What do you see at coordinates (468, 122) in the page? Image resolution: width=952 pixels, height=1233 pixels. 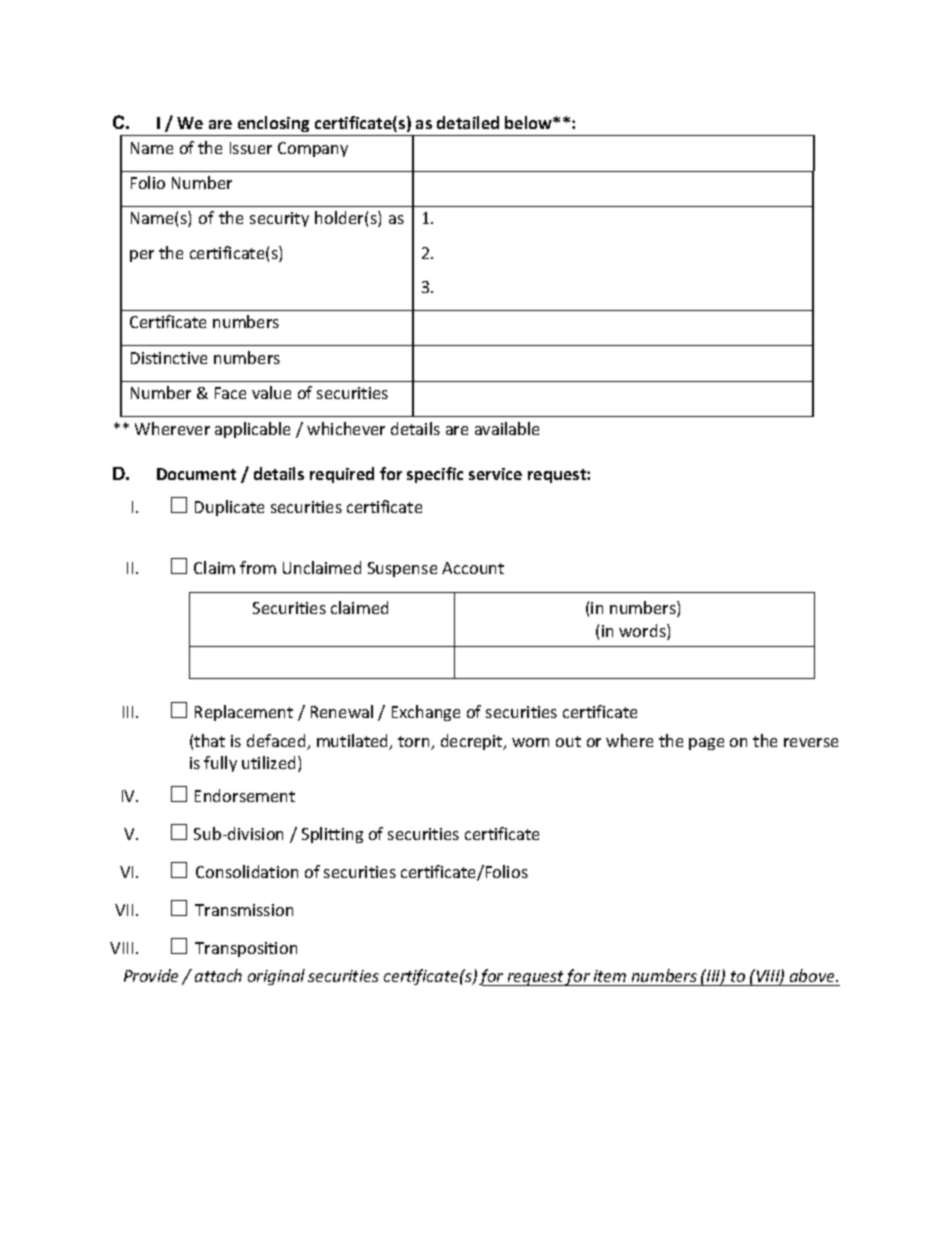 I see `detailed` at bounding box center [468, 122].
